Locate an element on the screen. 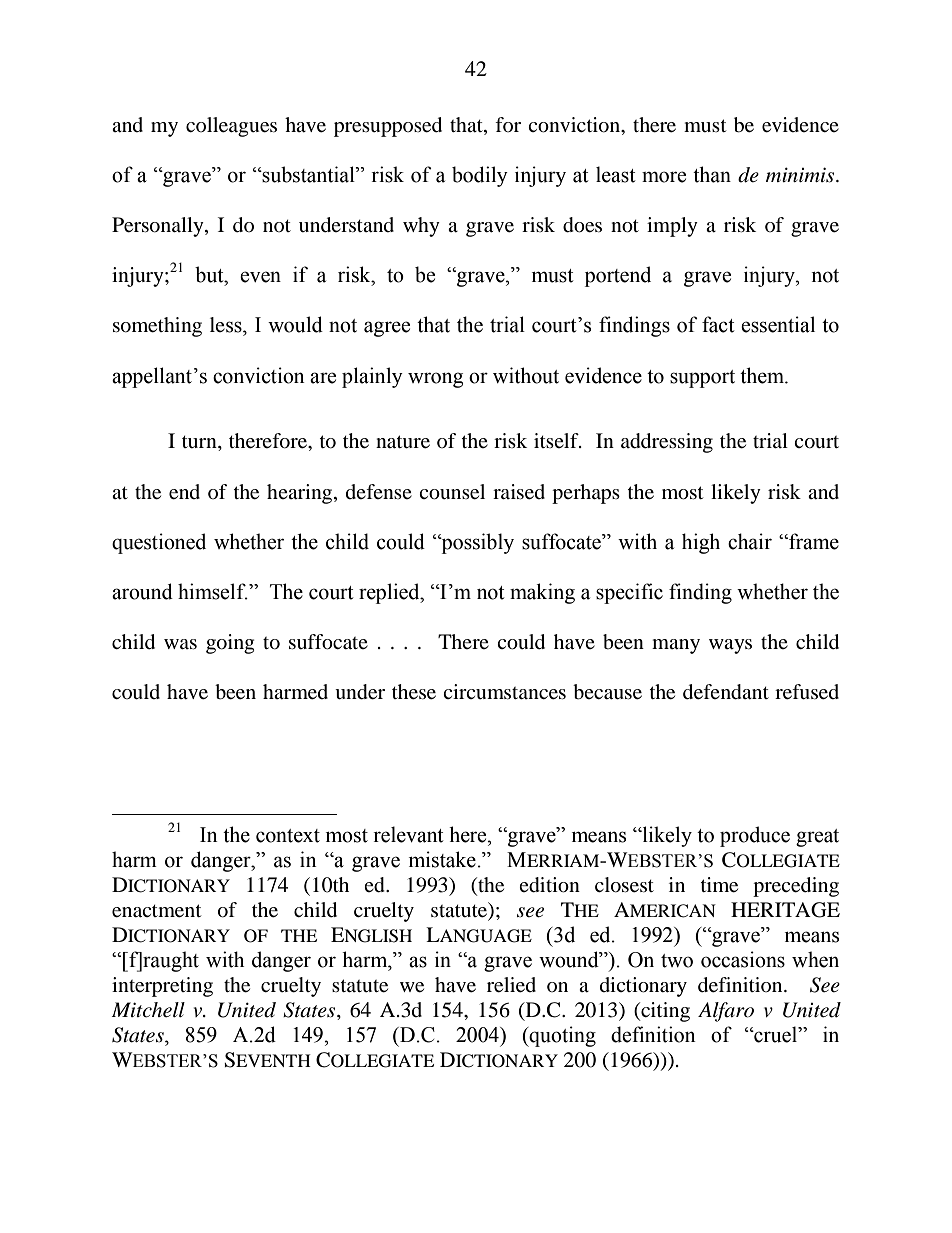 The width and height of the screenshot is (952, 1233). relied is located at coordinates (511, 985).
